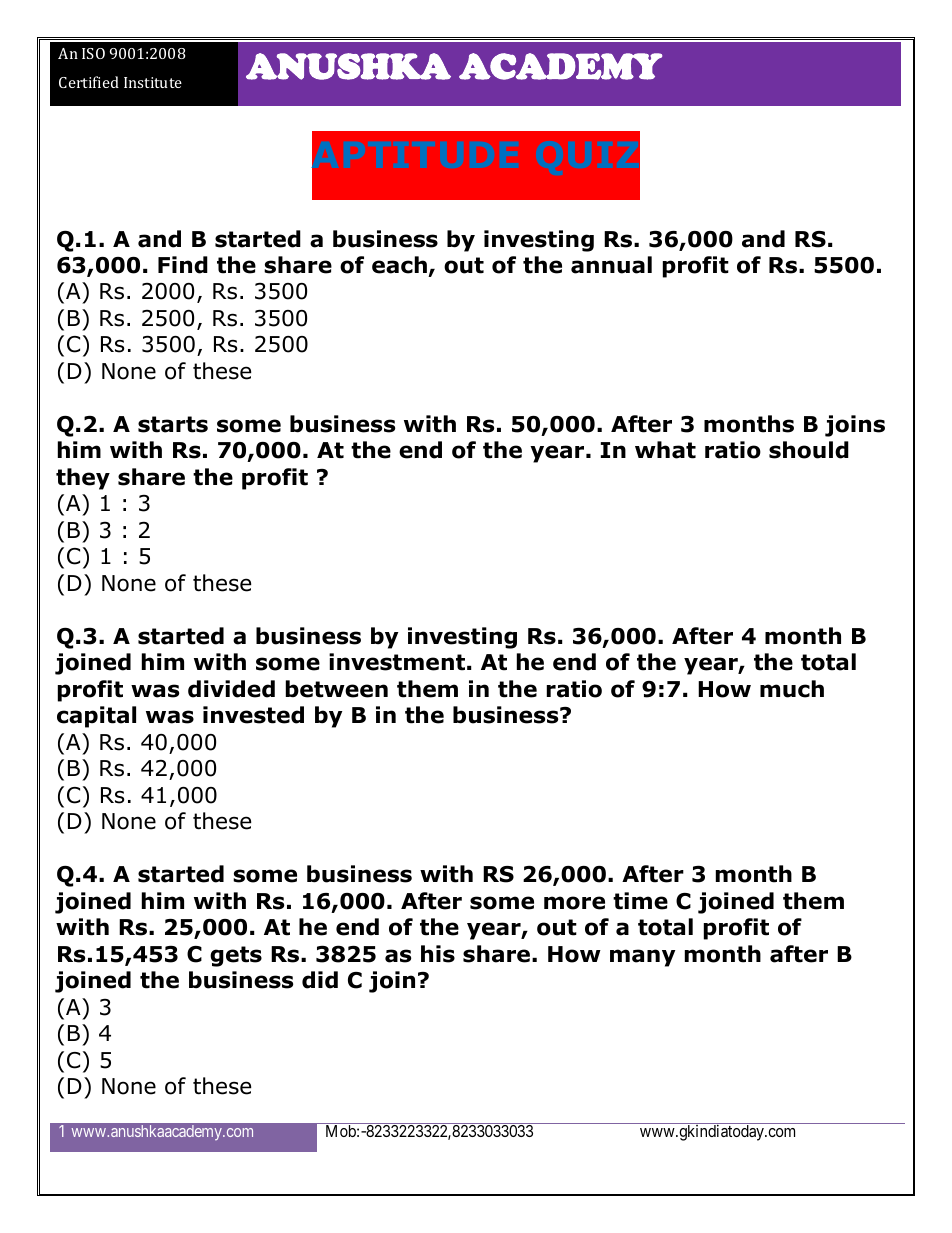  I want to click on what, so click(665, 450).
